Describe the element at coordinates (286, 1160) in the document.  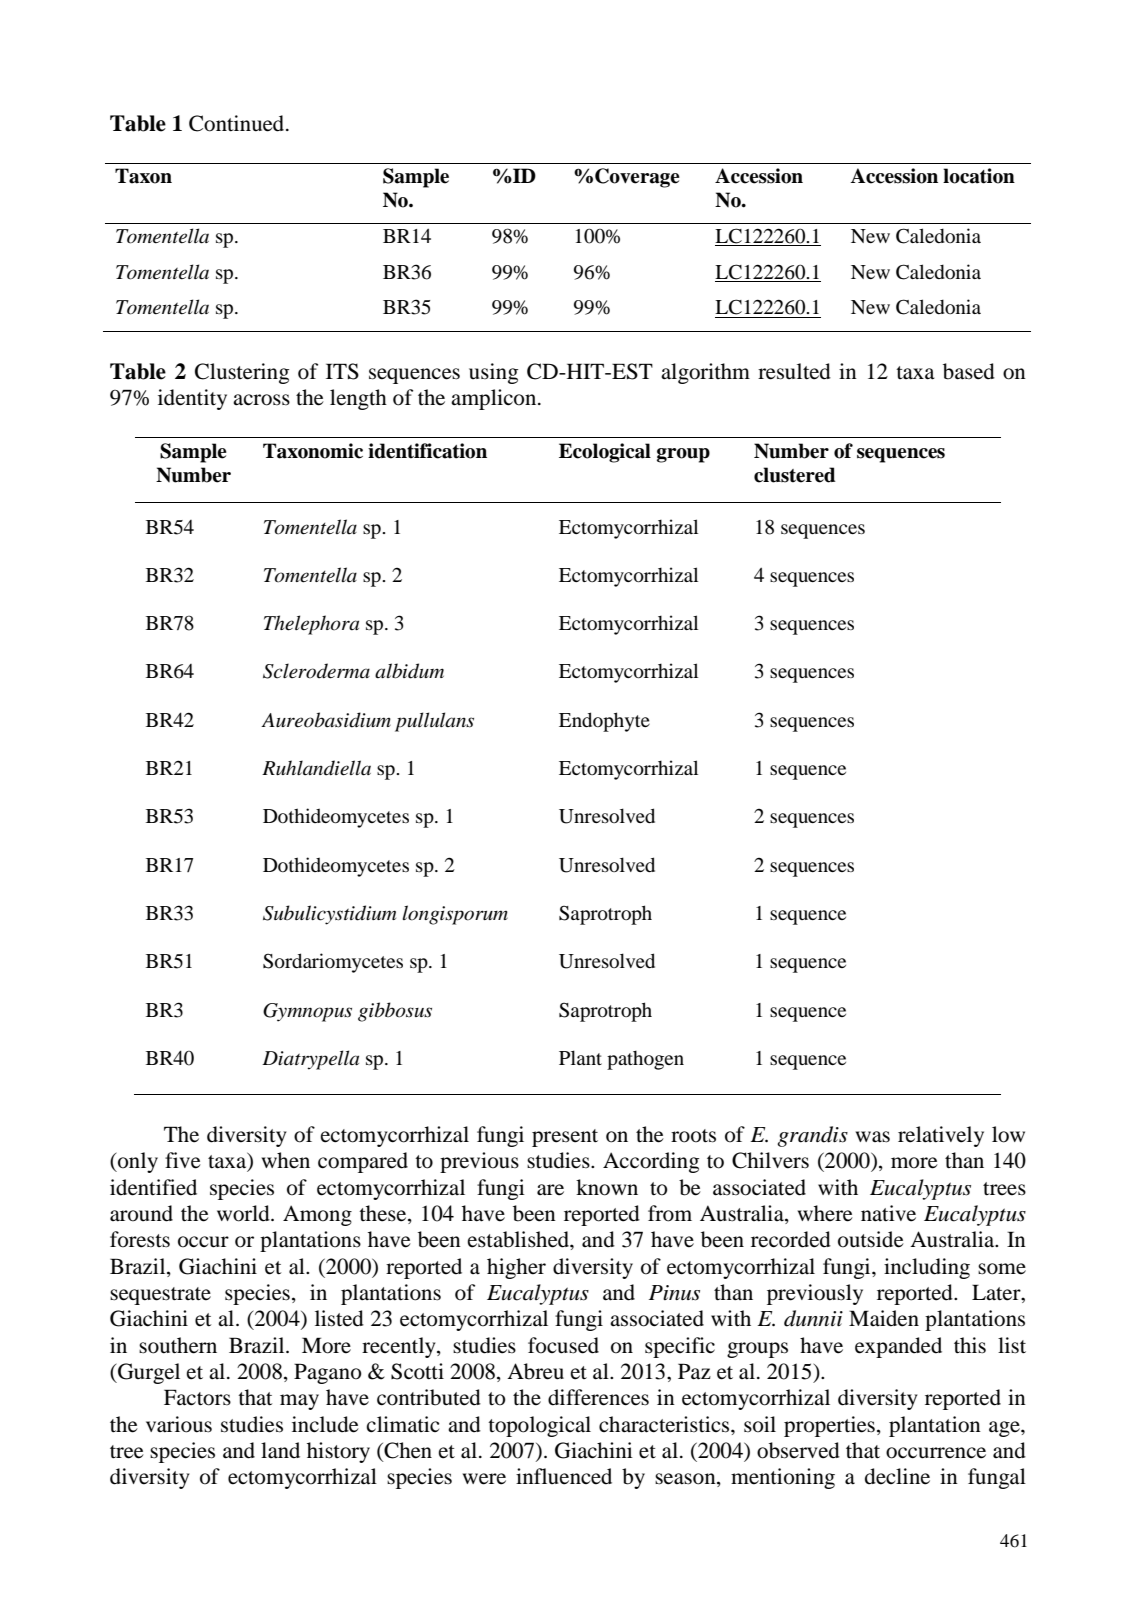
I see `when` at that location.
